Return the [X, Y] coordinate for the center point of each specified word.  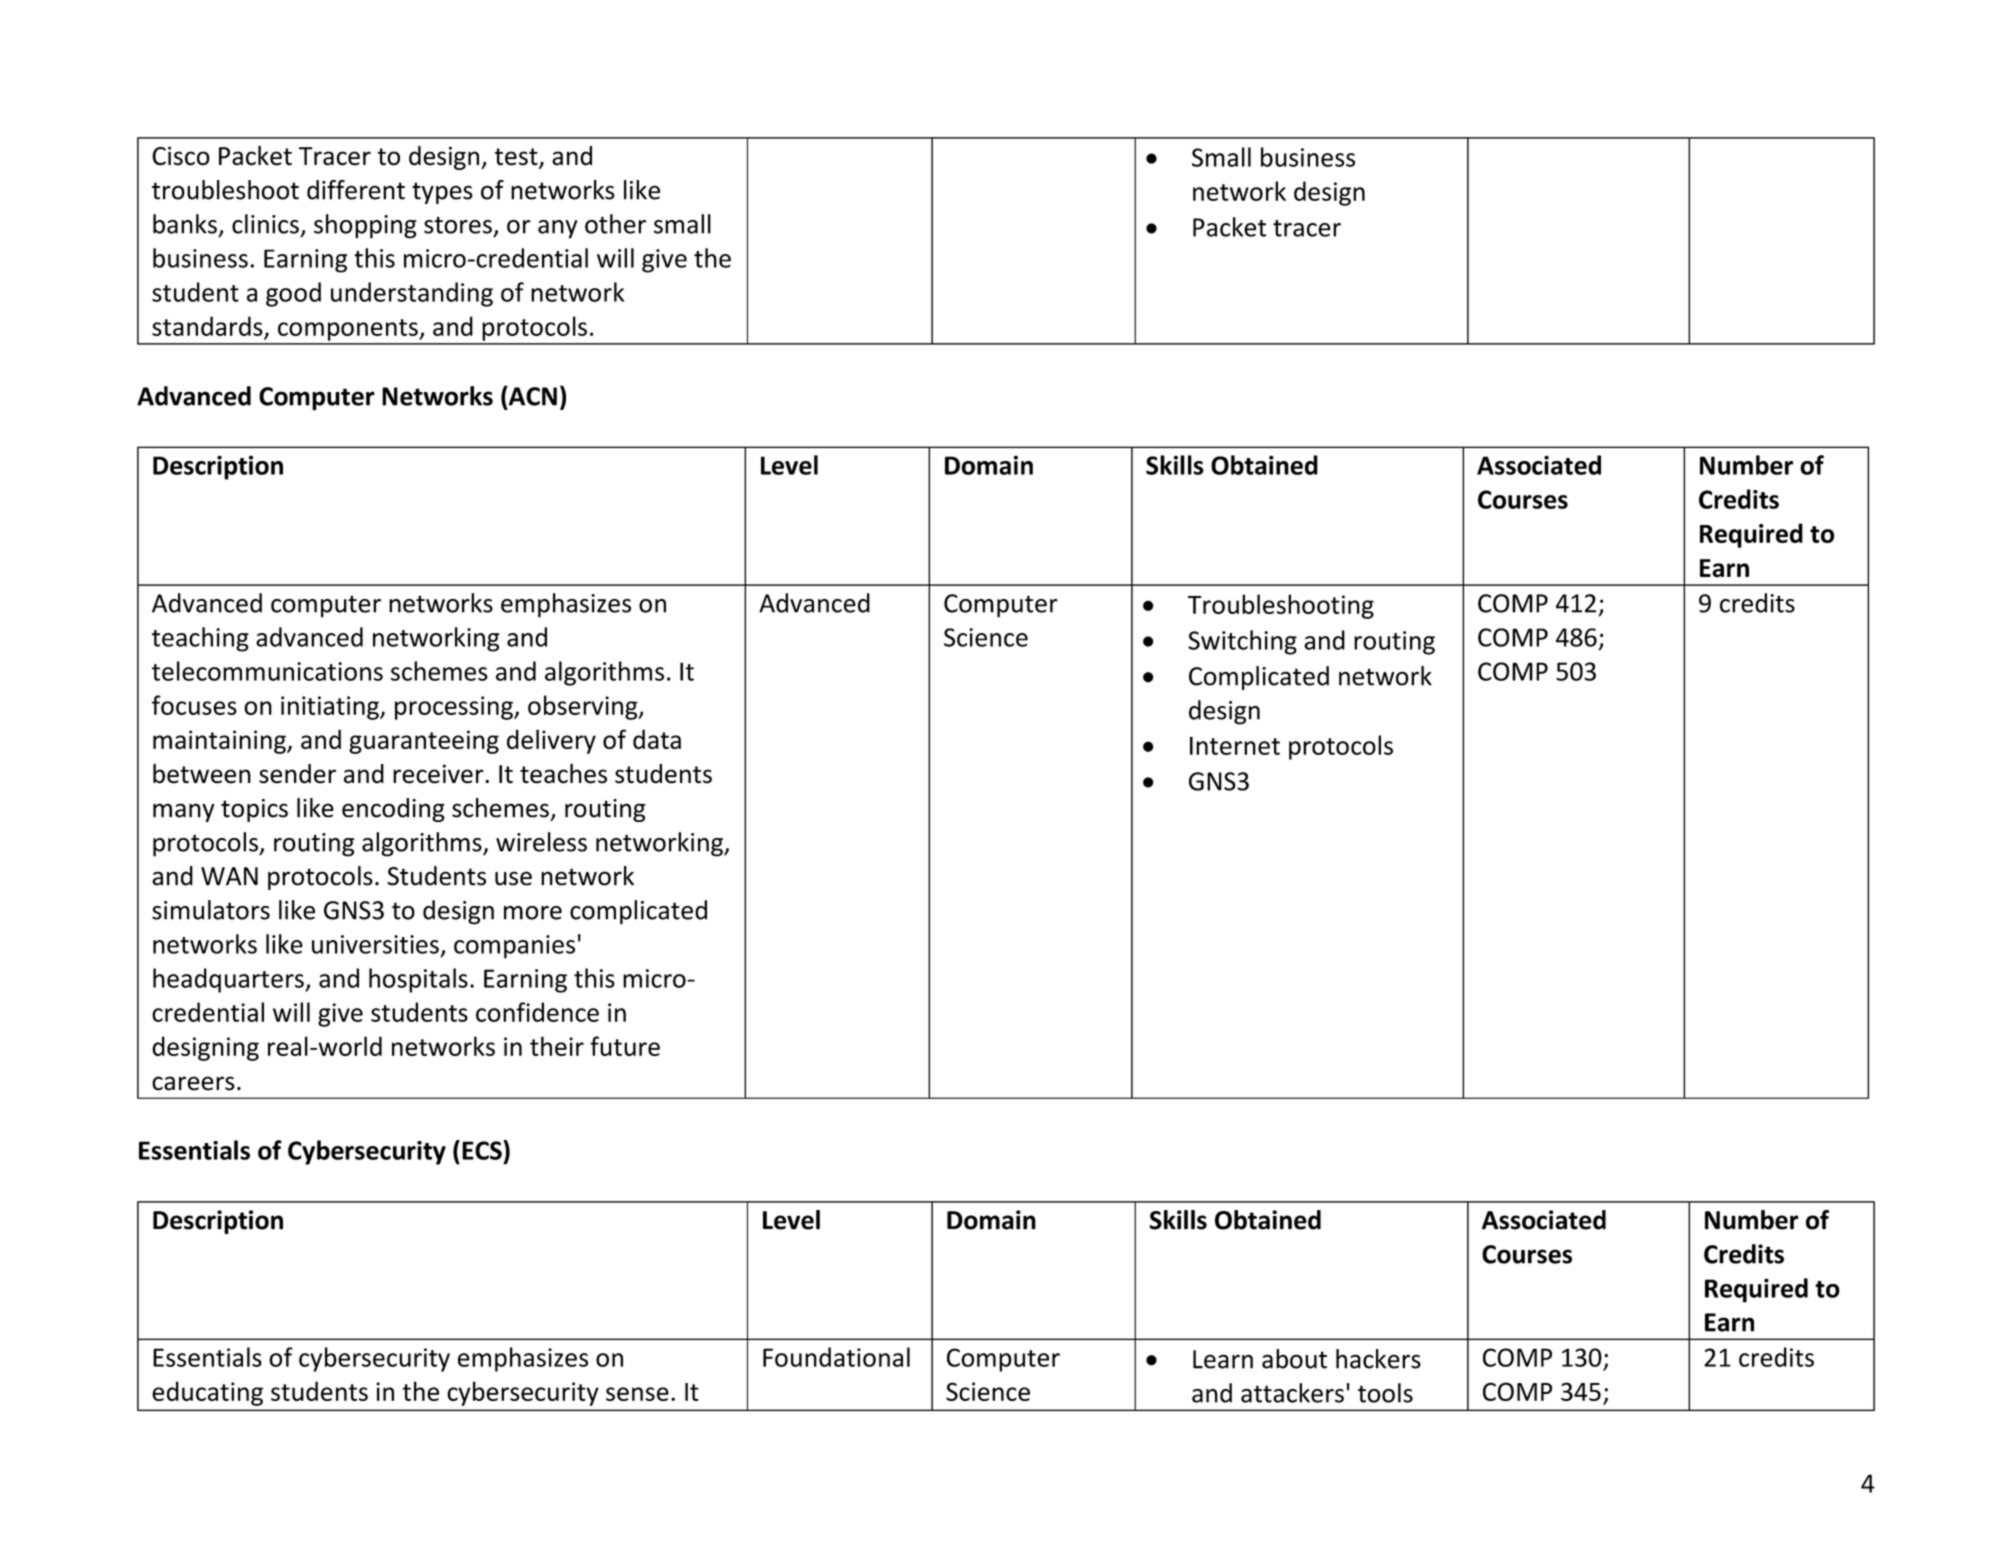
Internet [1235, 745]
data [657, 739]
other [615, 224]
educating [207, 1393]
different [356, 190]
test [517, 158]
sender [297, 774]
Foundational [836, 1357]
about [1294, 1359]
